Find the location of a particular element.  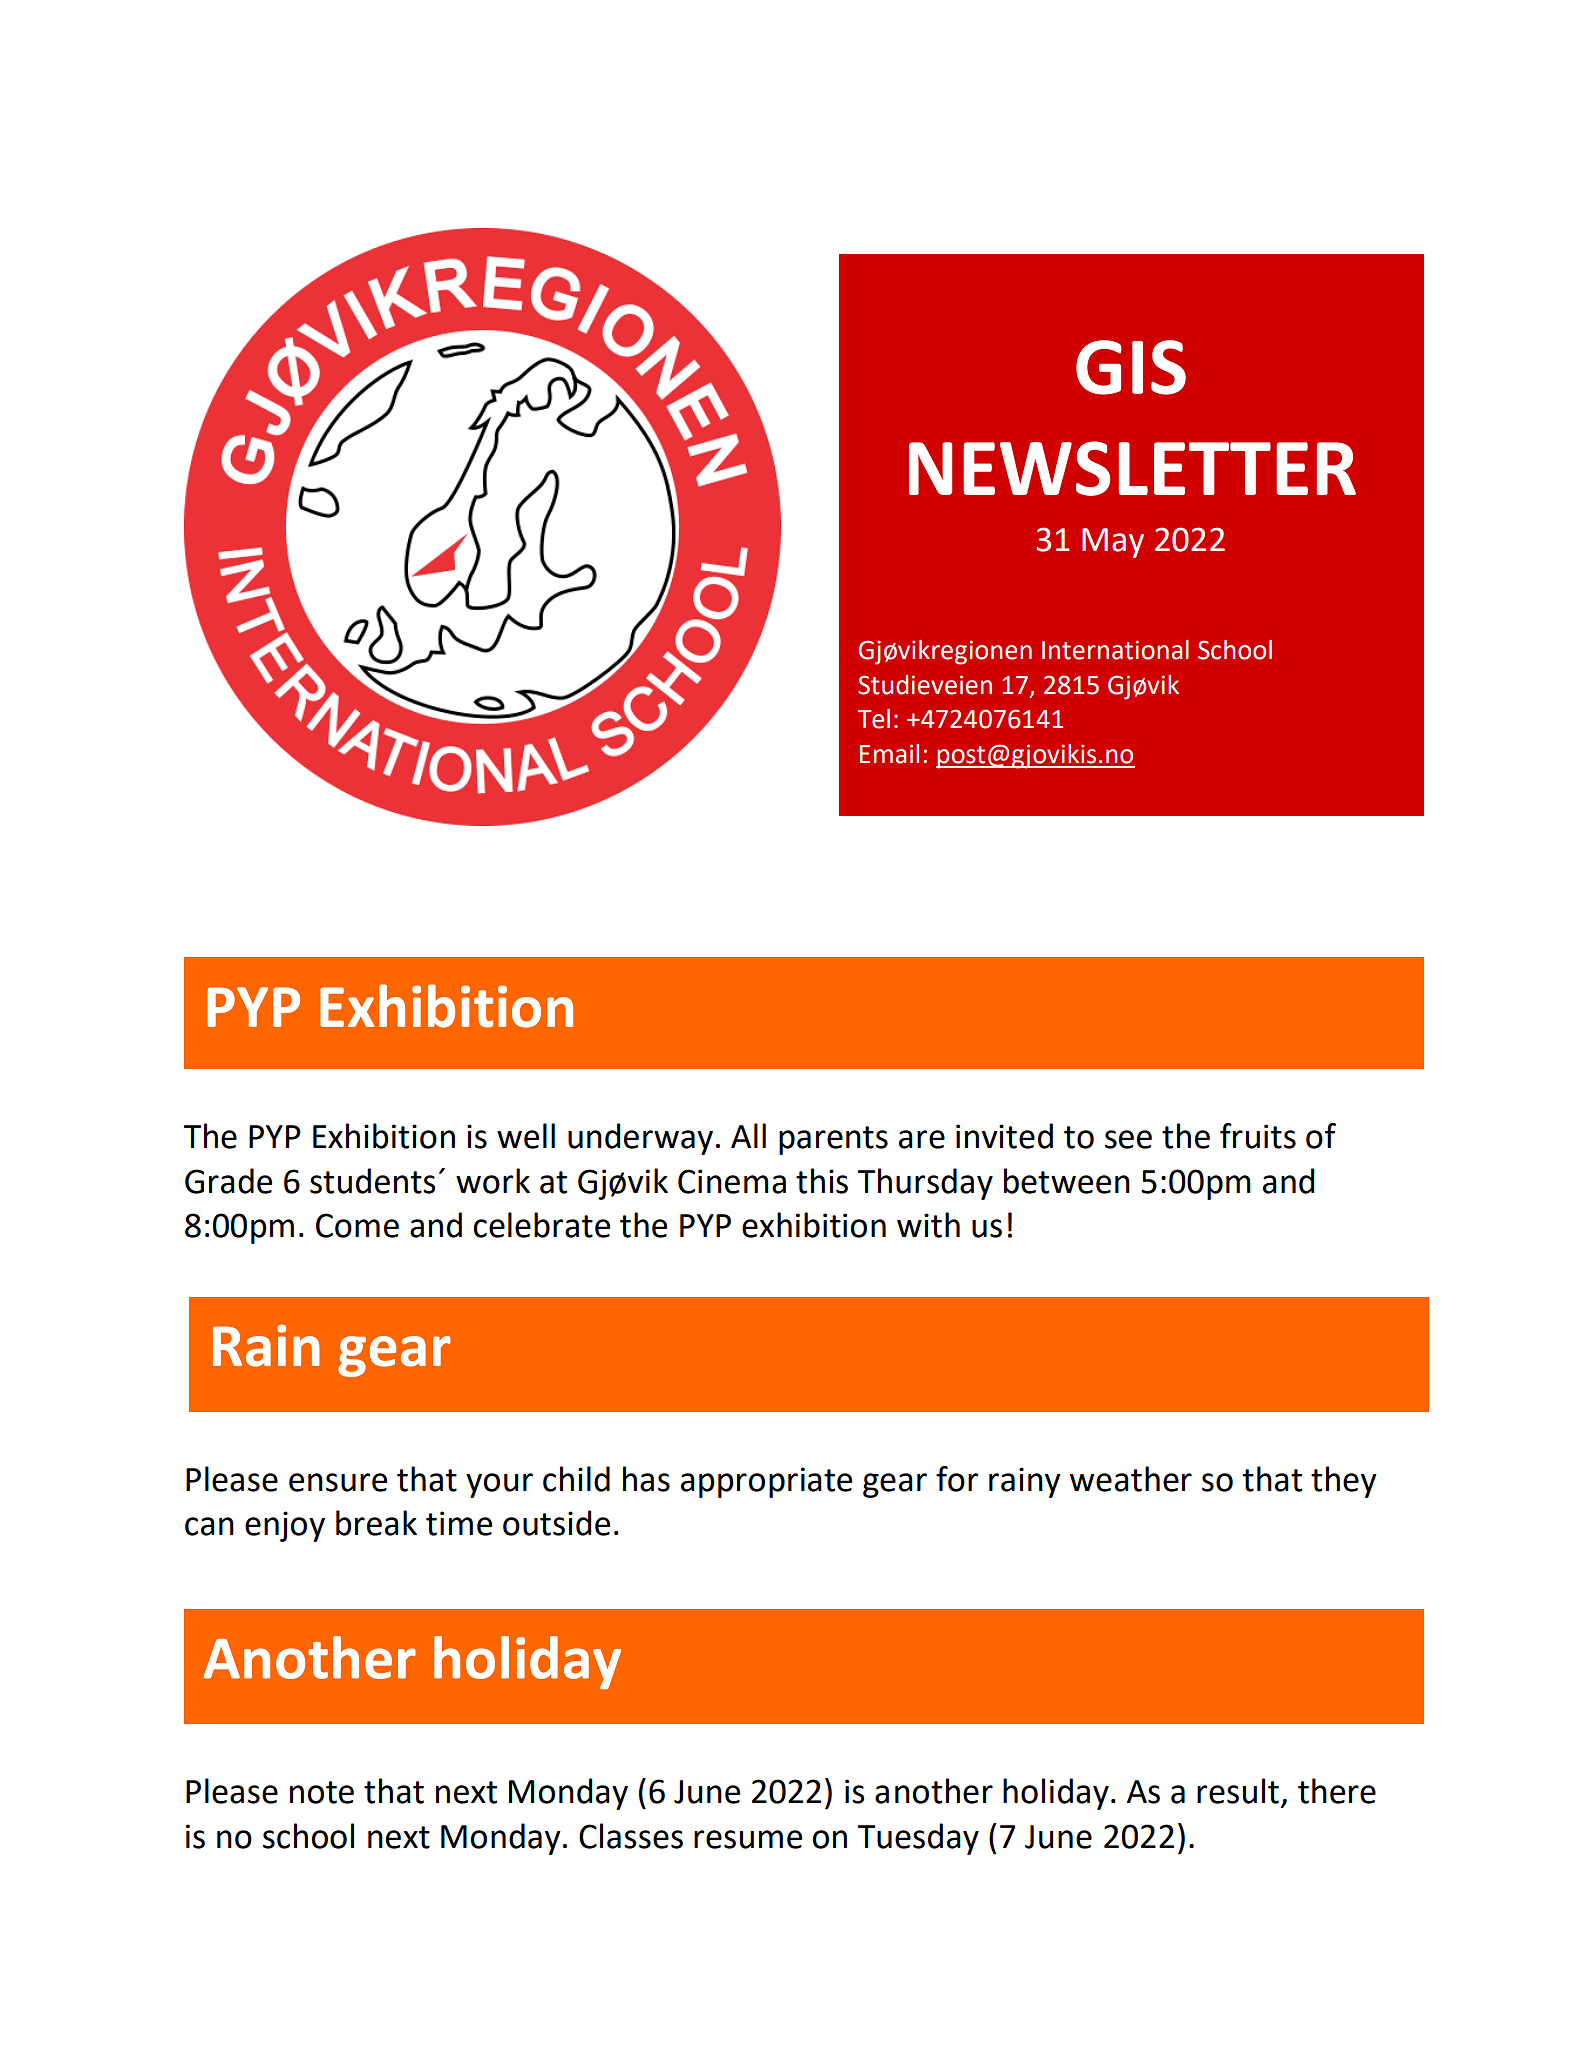

Email is located at coordinates (889, 754).
